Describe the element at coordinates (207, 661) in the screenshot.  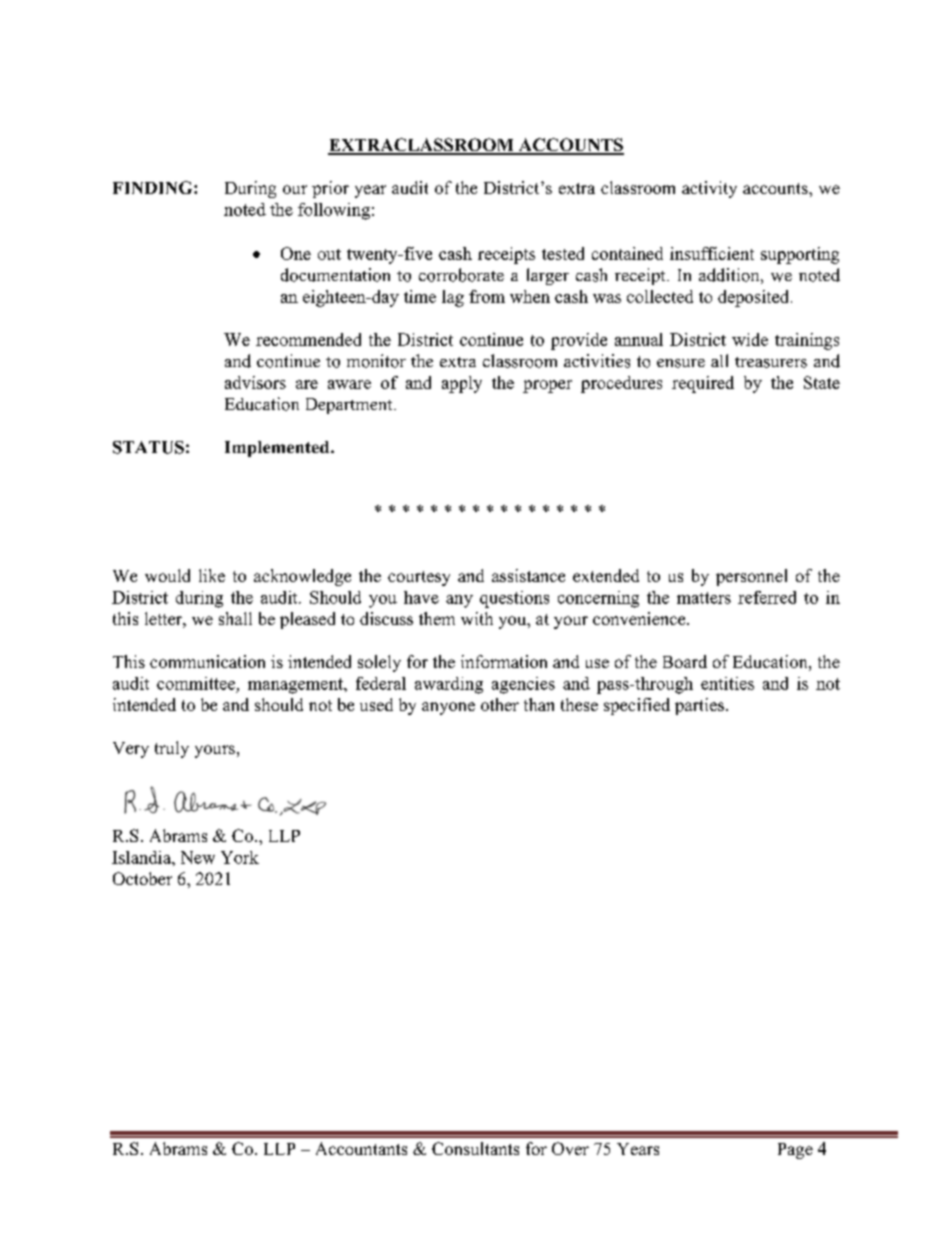
I see `communication` at that location.
